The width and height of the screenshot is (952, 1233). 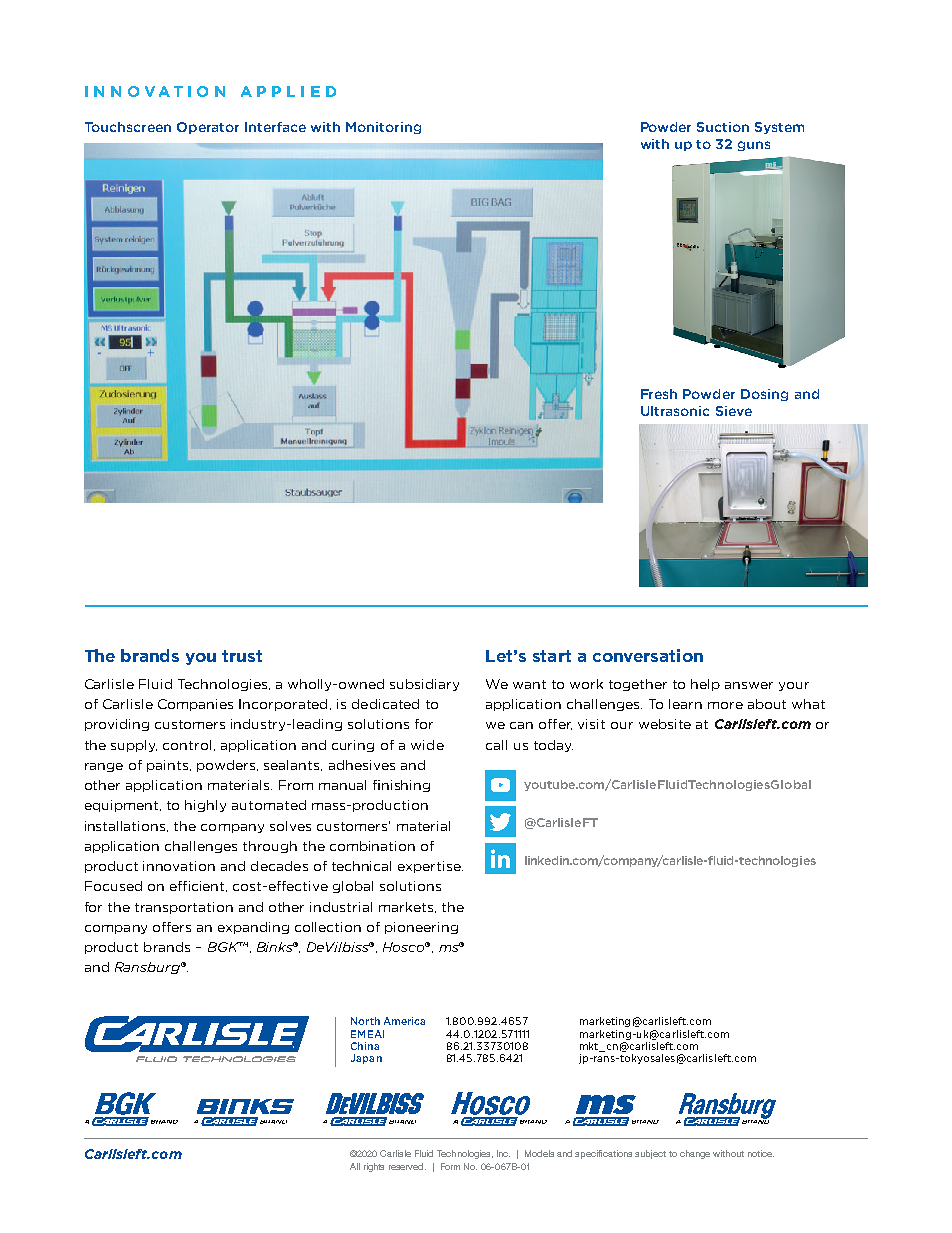 What do you see at coordinates (205, 806) in the screenshot?
I see `highly` at bounding box center [205, 806].
